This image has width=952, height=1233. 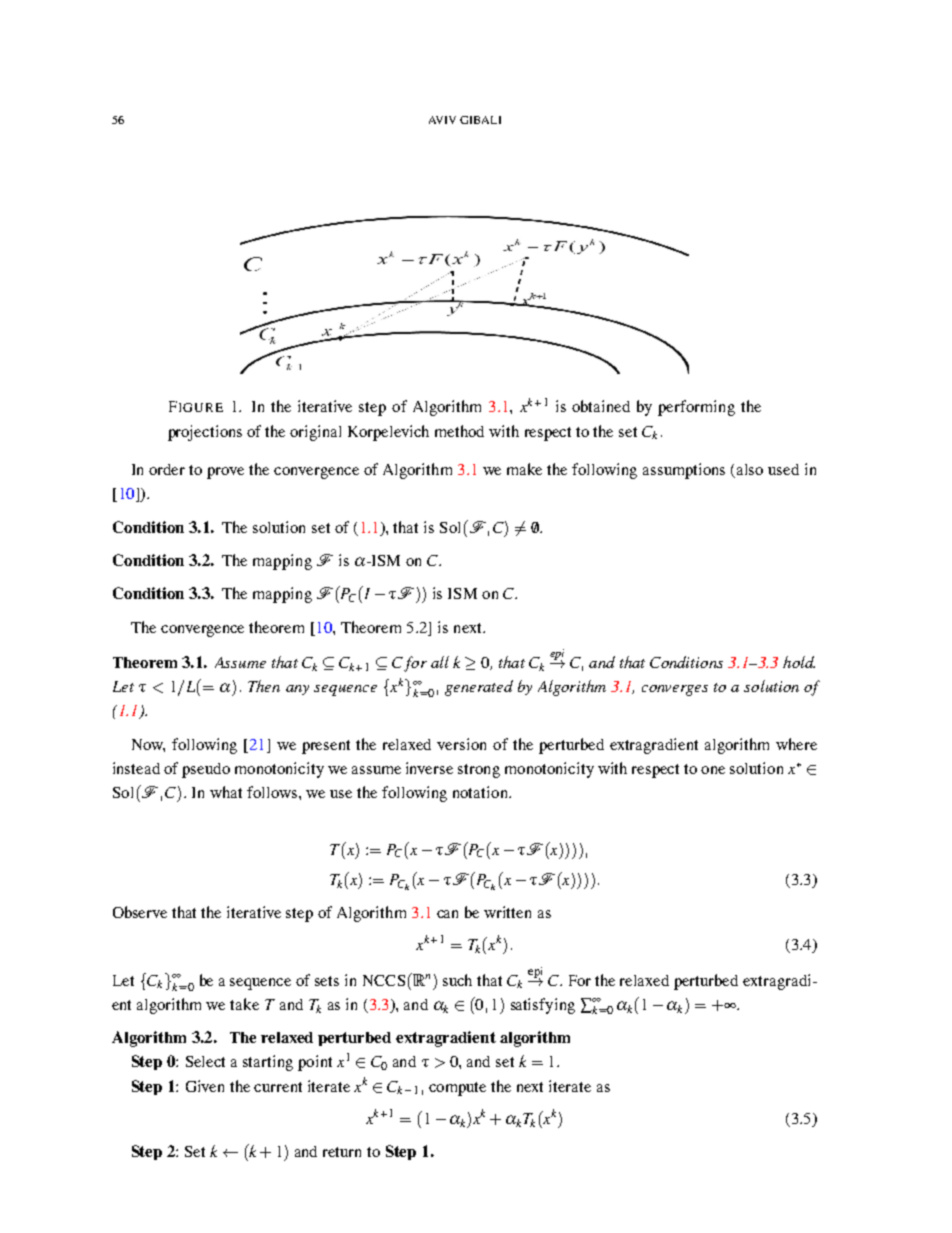 I want to click on obtained, so click(x=601, y=406).
